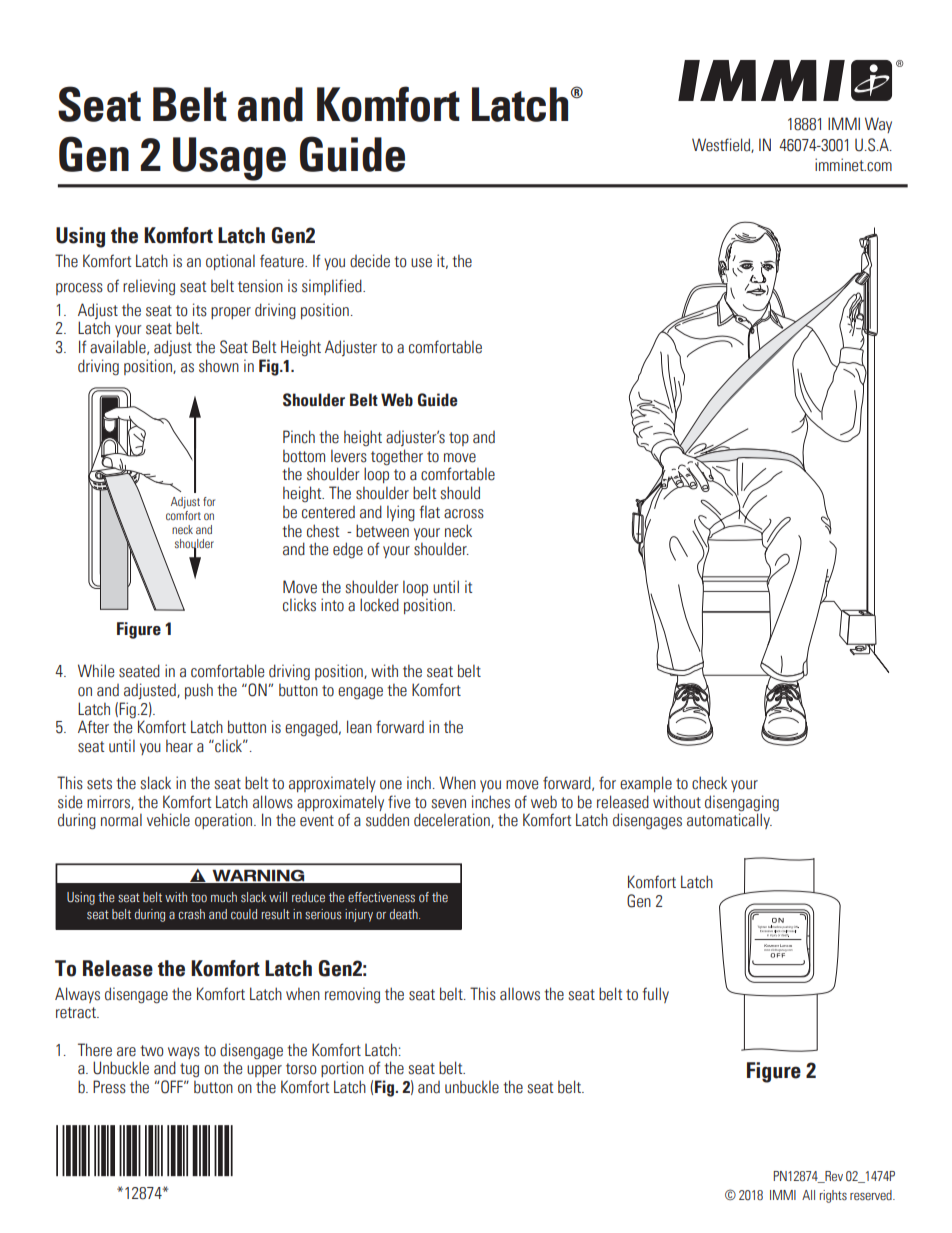 The image size is (952, 1233). What do you see at coordinates (109, 1087) in the page?
I see `Press` at bounding box center [109, 1087].
